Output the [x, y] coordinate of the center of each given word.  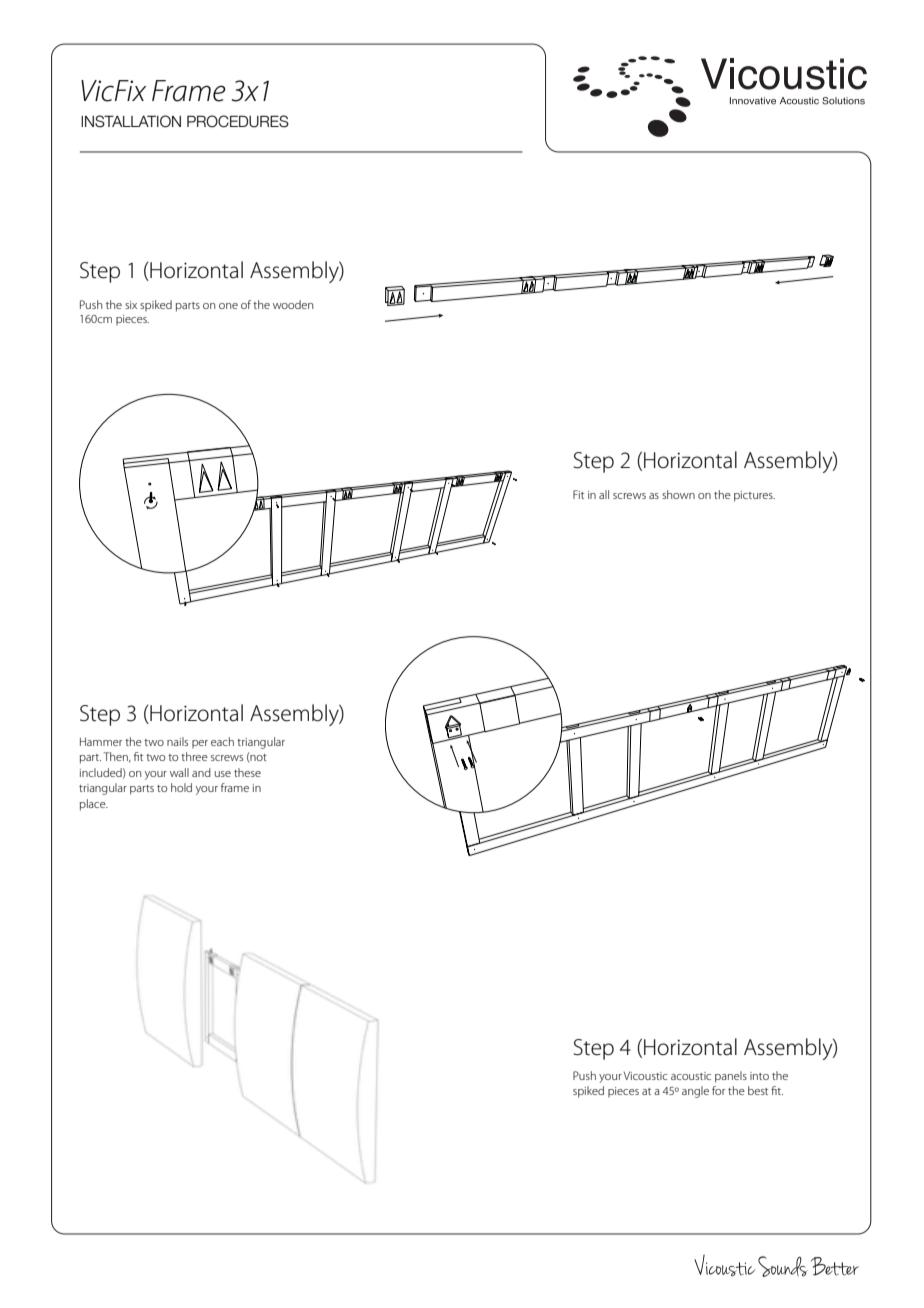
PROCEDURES [238, 121]
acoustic [691, 1076]
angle [695, 1092]
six [131, 305]
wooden [293, 304]
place [94, 805]
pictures [754, 496]
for [718, 1090]
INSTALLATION [131, 121]
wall [179, 772]
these [247, 772]
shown [678, 494]
